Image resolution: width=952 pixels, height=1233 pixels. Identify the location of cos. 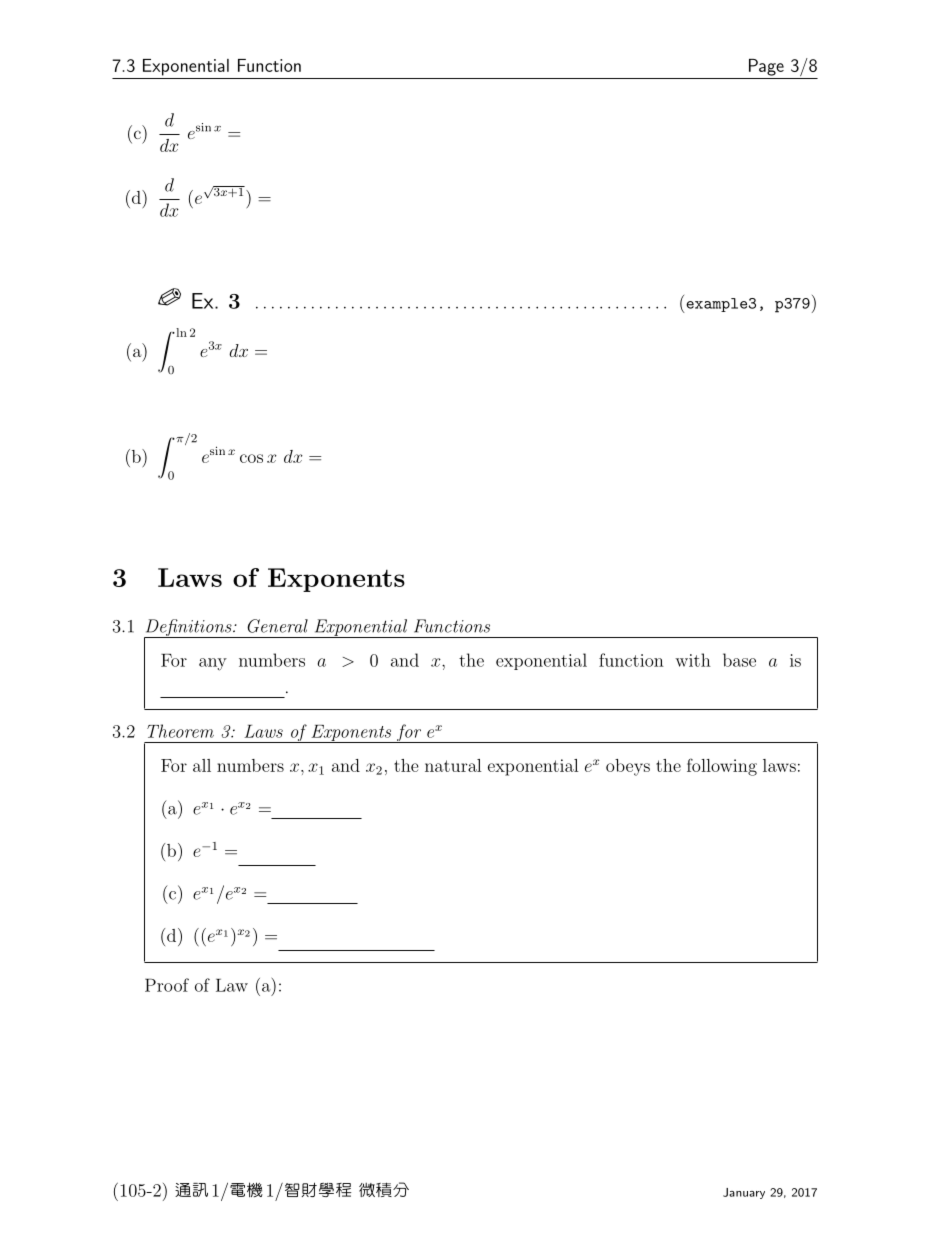
(251, 458).
